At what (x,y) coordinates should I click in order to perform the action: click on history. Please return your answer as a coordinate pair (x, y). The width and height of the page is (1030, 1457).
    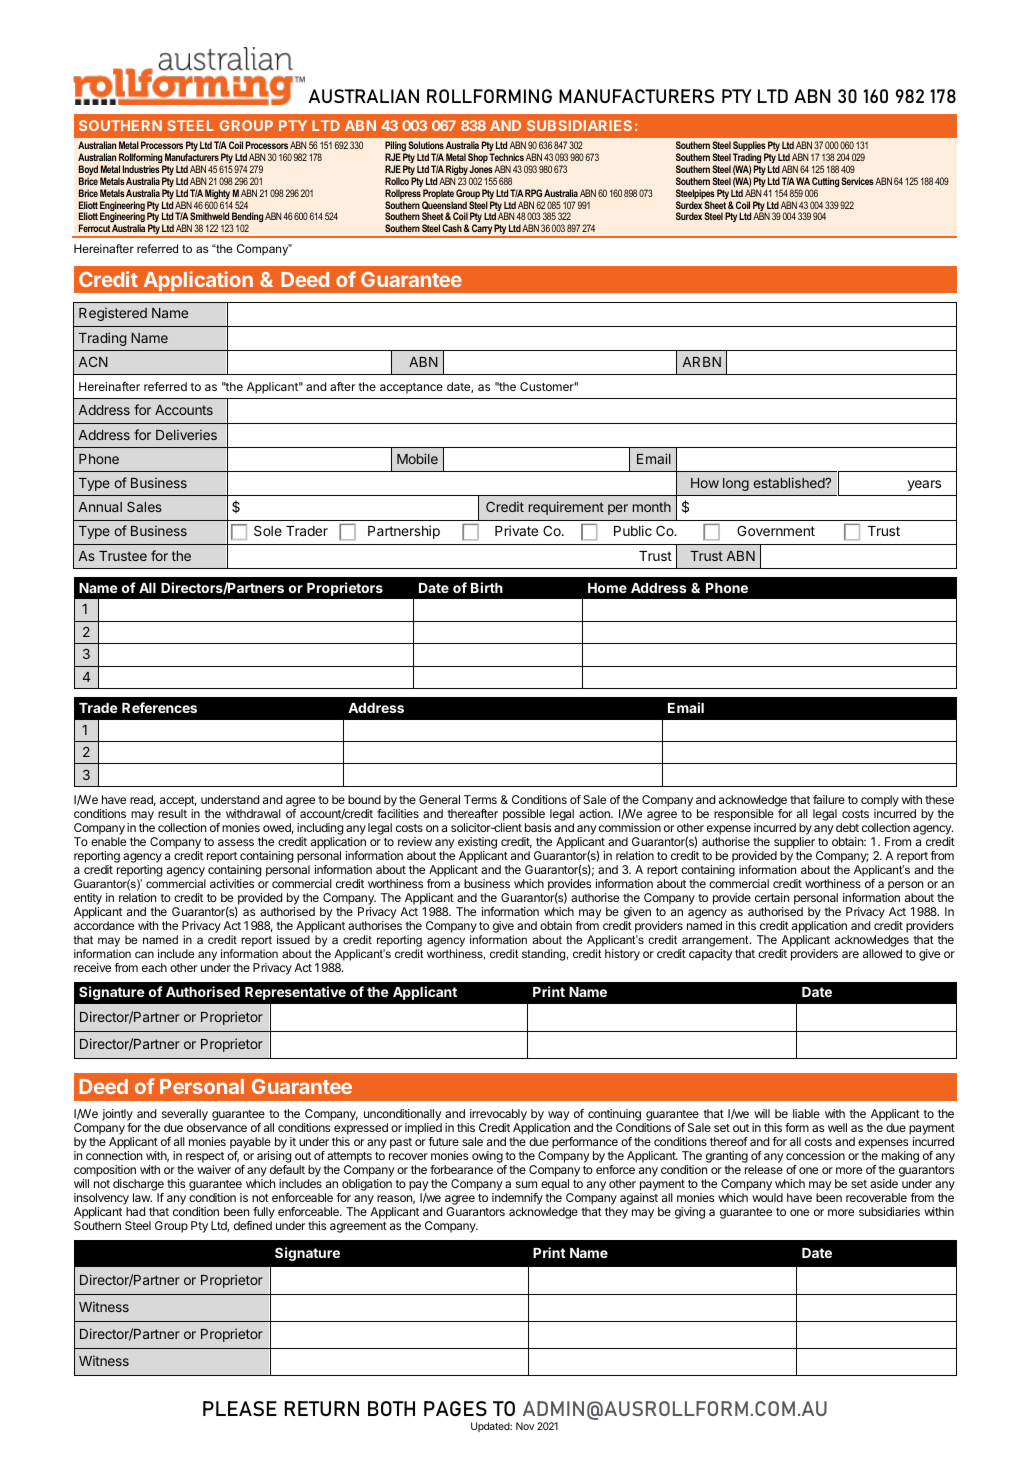
    Looking at the image, I should click on (622, 955).
